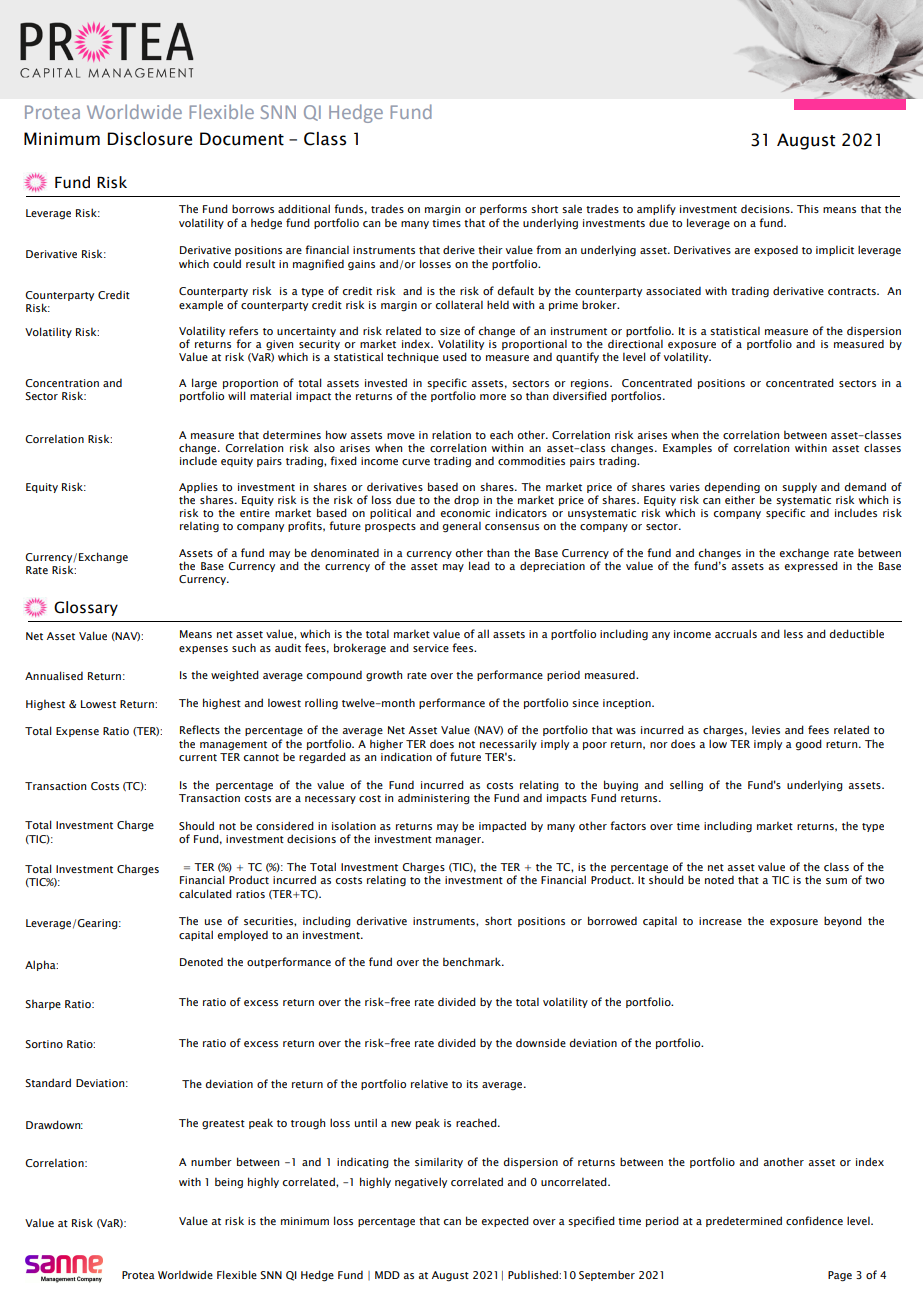 The width and height of the page is (924, 1308). What do you see at coordinates (205, 893) in the page?
I see `calculated` at bounding box center [205, 893].
